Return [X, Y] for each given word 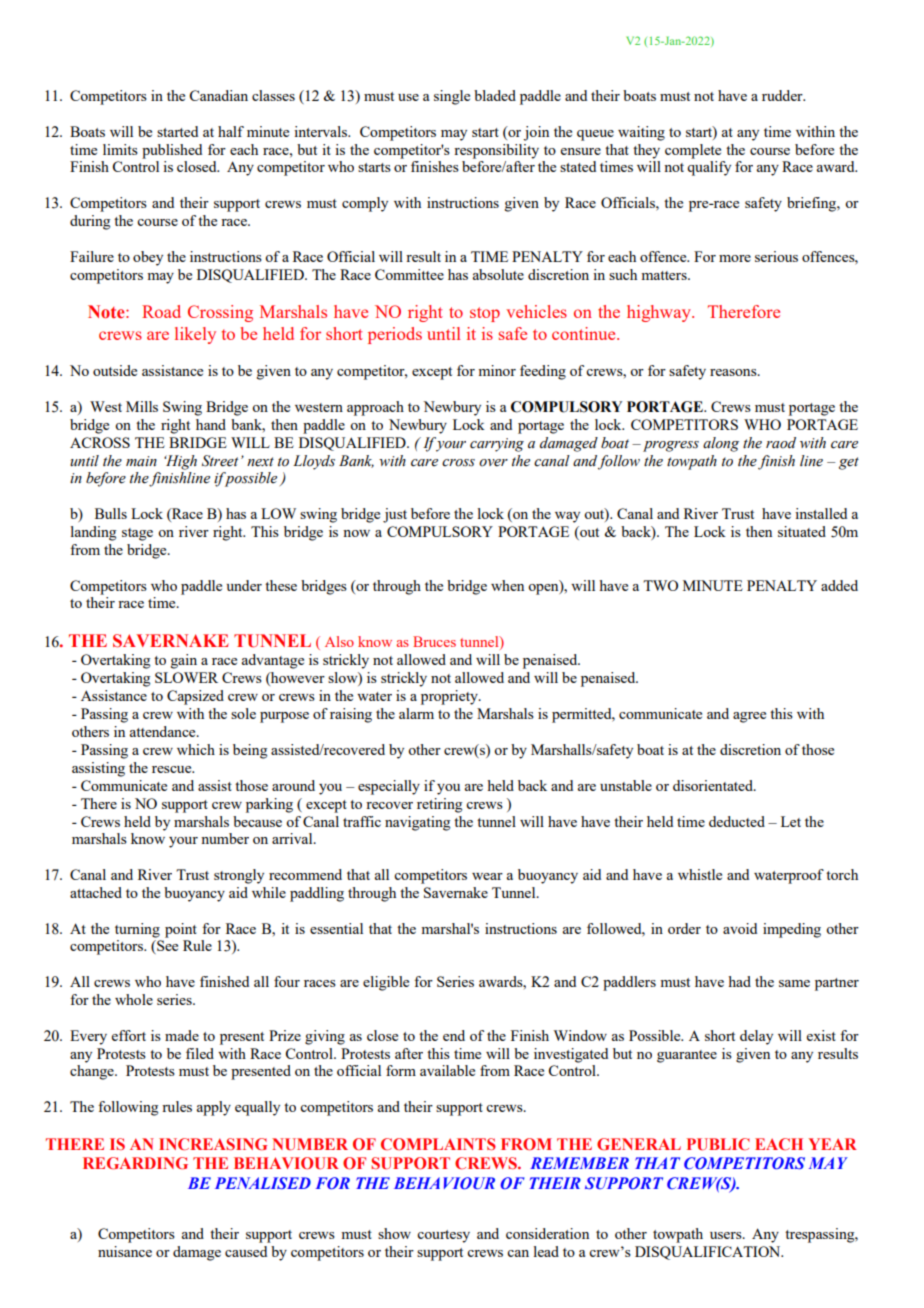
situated [802, 531]
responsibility [496, 151]
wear [487, 876]
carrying [497, 445]
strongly [239, 876]
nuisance [125, 1251]
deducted [737, 821]
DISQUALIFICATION [709, 1253]
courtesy [443, 1236]
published [172, 151]
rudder [783, 95]
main [141, 461]
